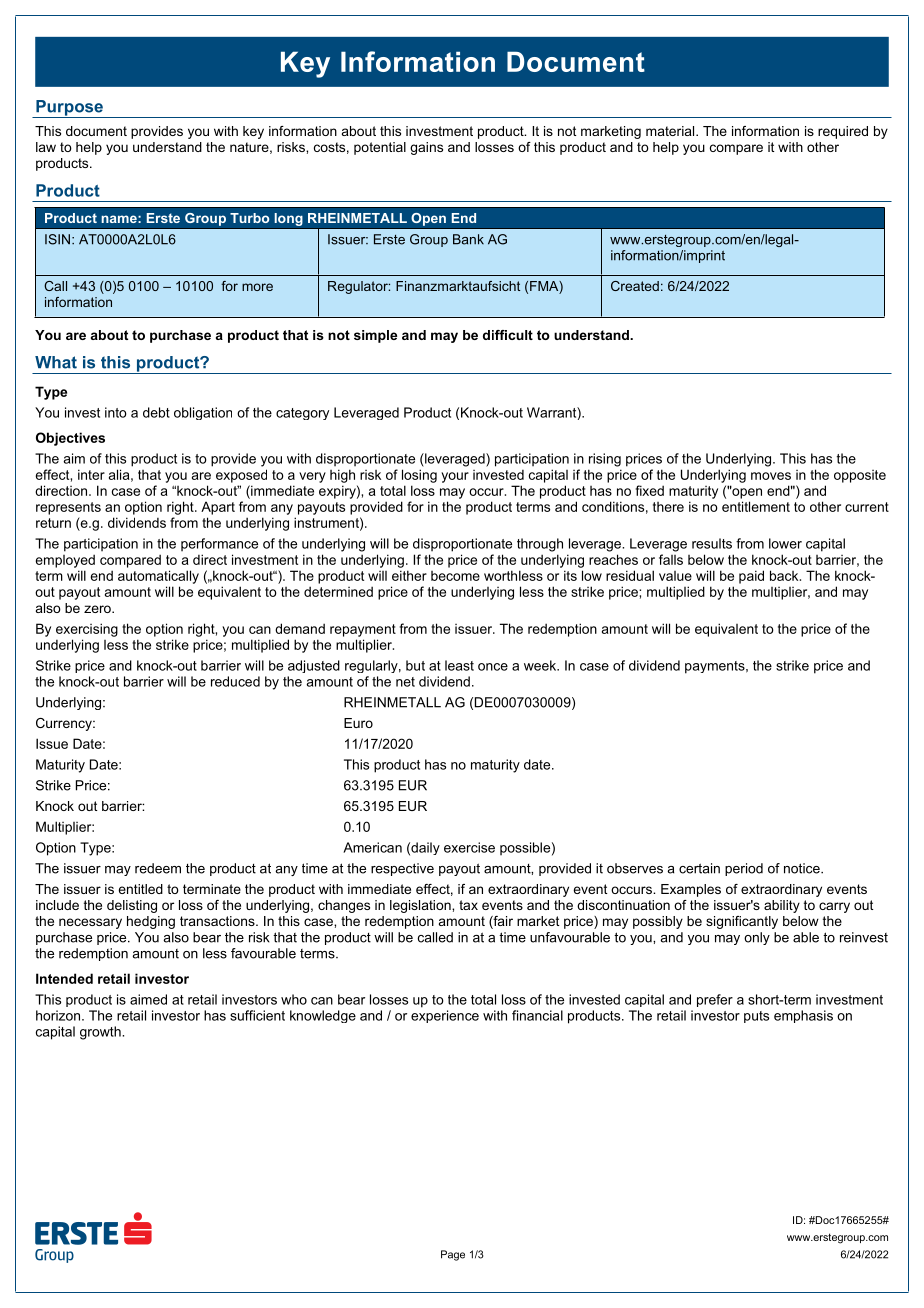 Image resolution: width=924 pixels, height=1308 pixels. I want to click on growth, so click(101, 1033).
